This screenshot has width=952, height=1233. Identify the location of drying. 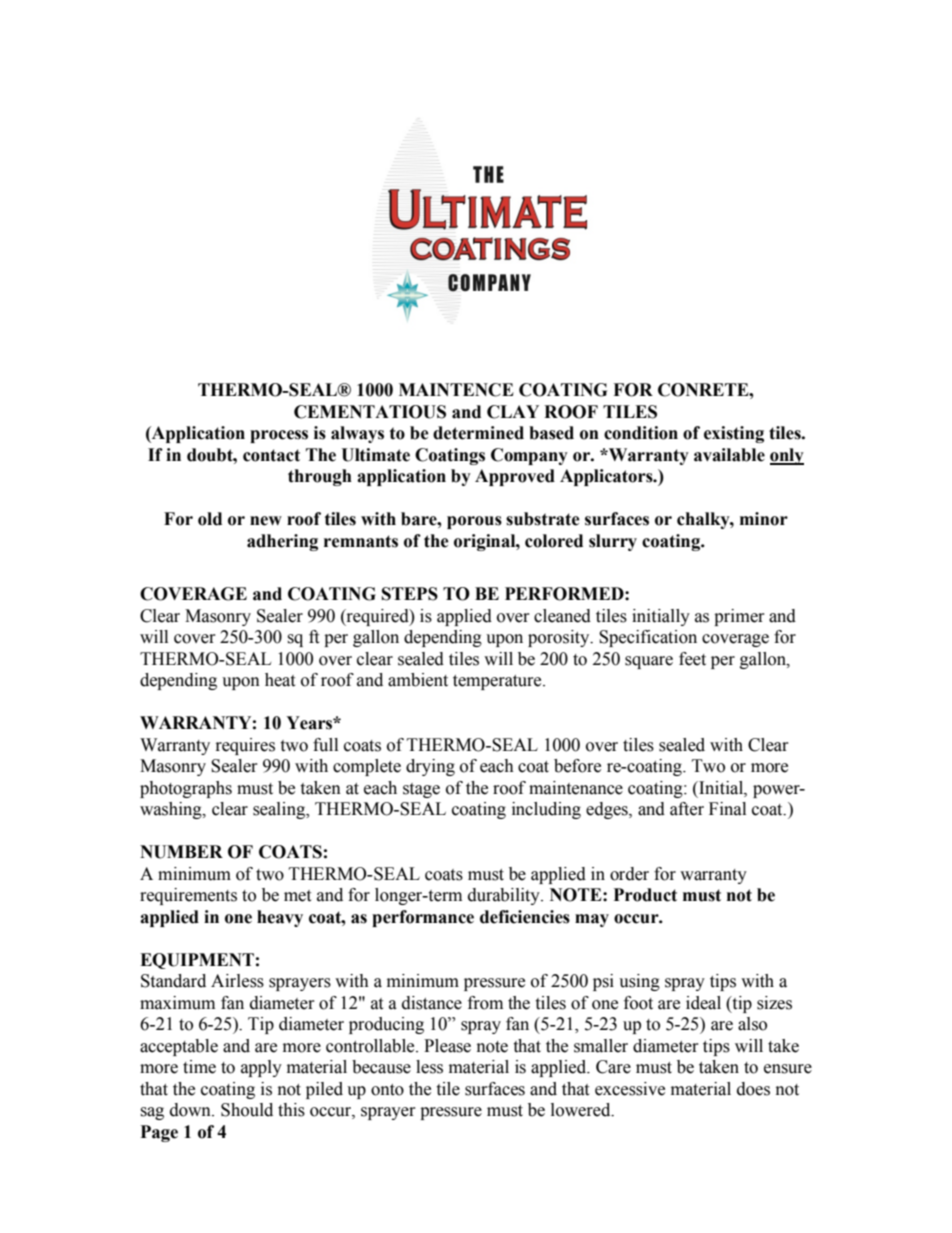
(430, 767).
